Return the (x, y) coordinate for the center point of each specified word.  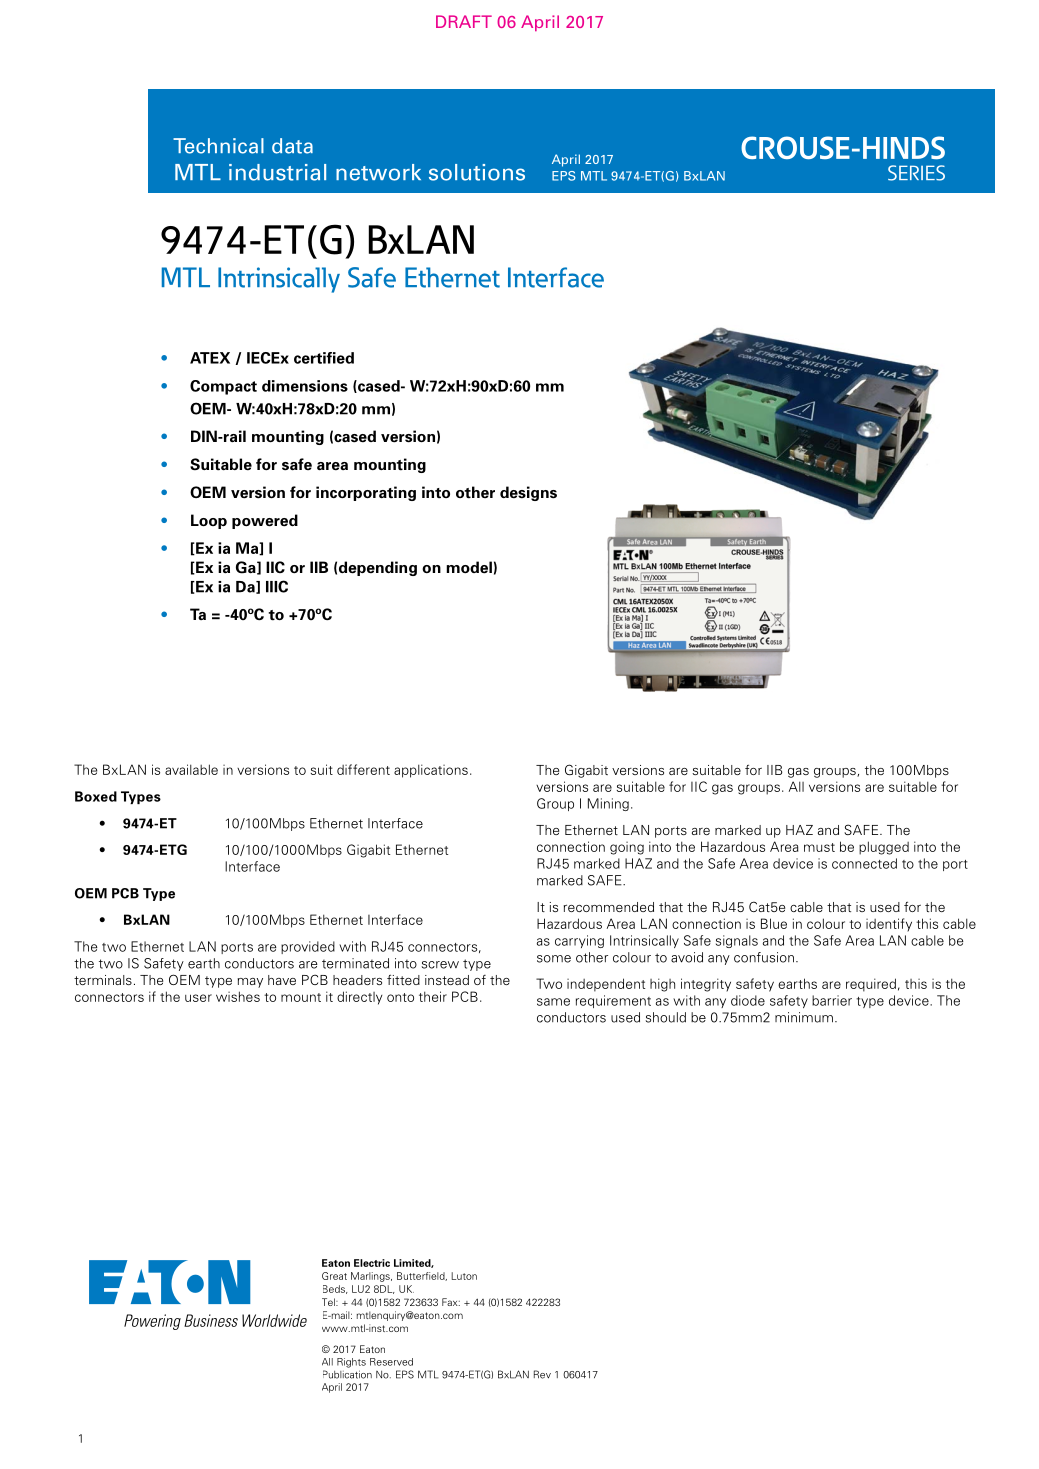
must (819, 847)
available (191, 769)
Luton (464, 1276)
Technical (218, 146)
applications (431, 771)
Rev (542, 1374)
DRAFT (464, 21)
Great (334, 1276)
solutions (477, 172)
